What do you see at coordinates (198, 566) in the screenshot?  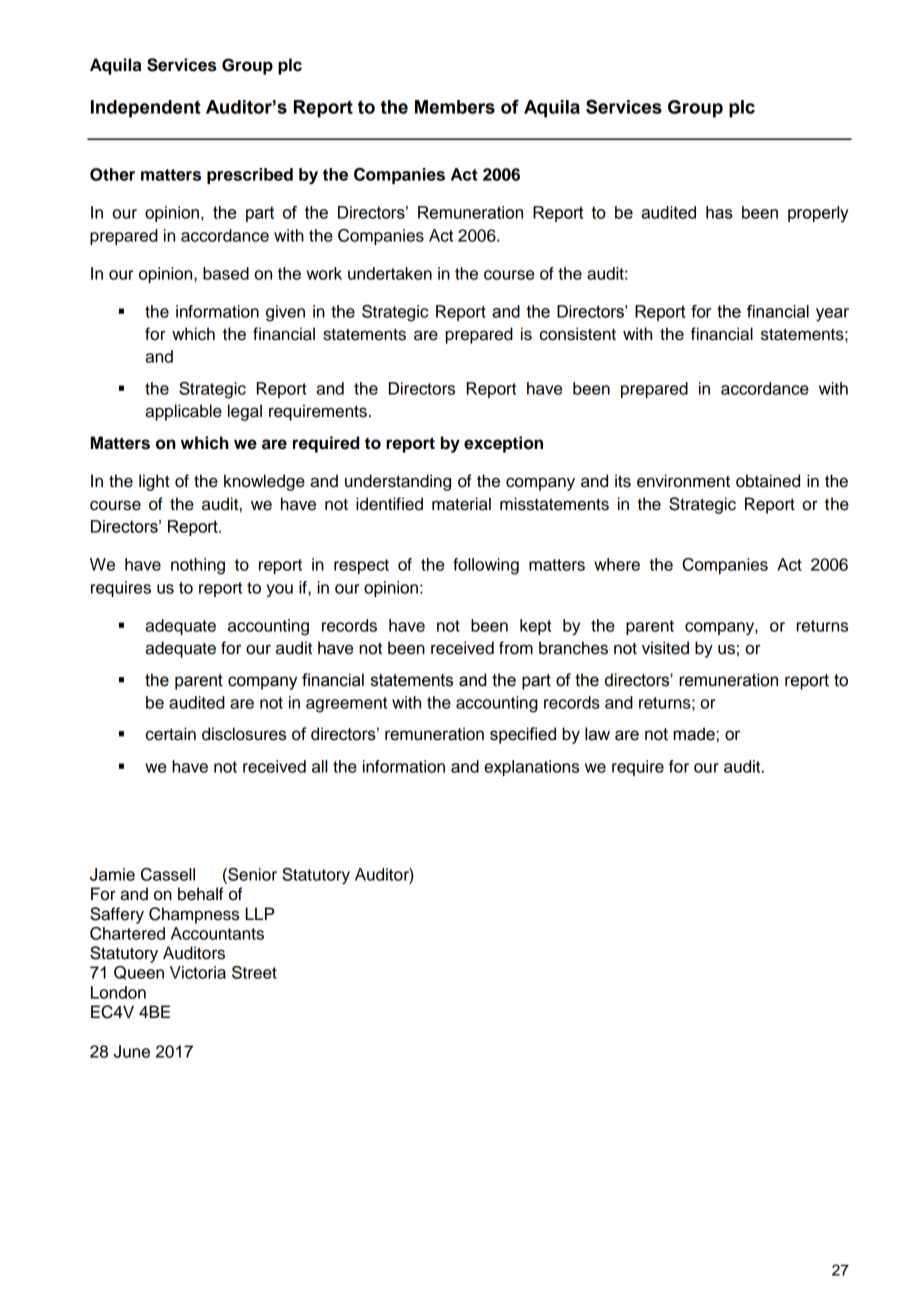 I see `nothing` at bounding box center [198, 566].
